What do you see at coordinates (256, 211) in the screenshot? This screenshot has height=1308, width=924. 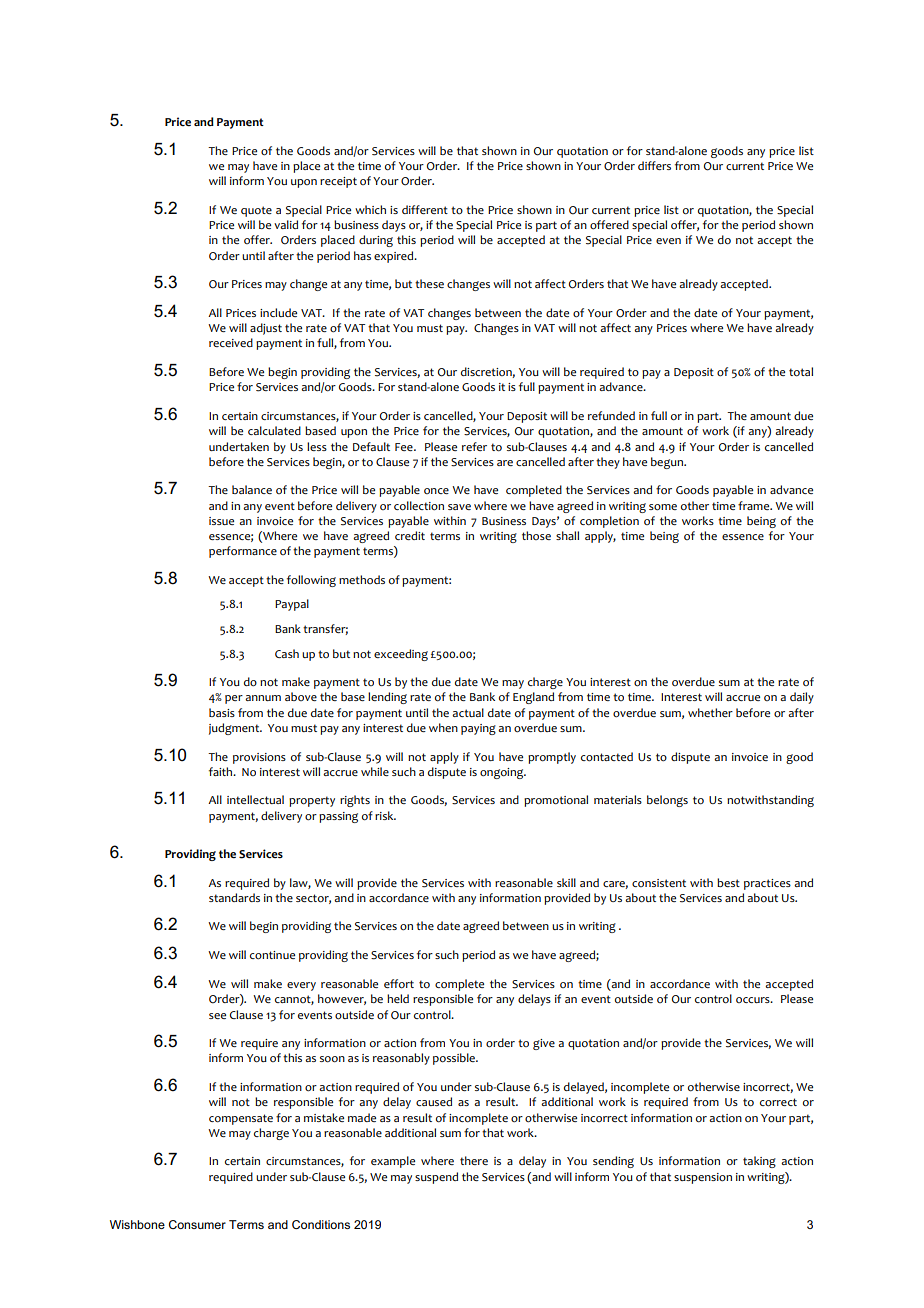 I see `quote` at bounding box center [256, 211].
